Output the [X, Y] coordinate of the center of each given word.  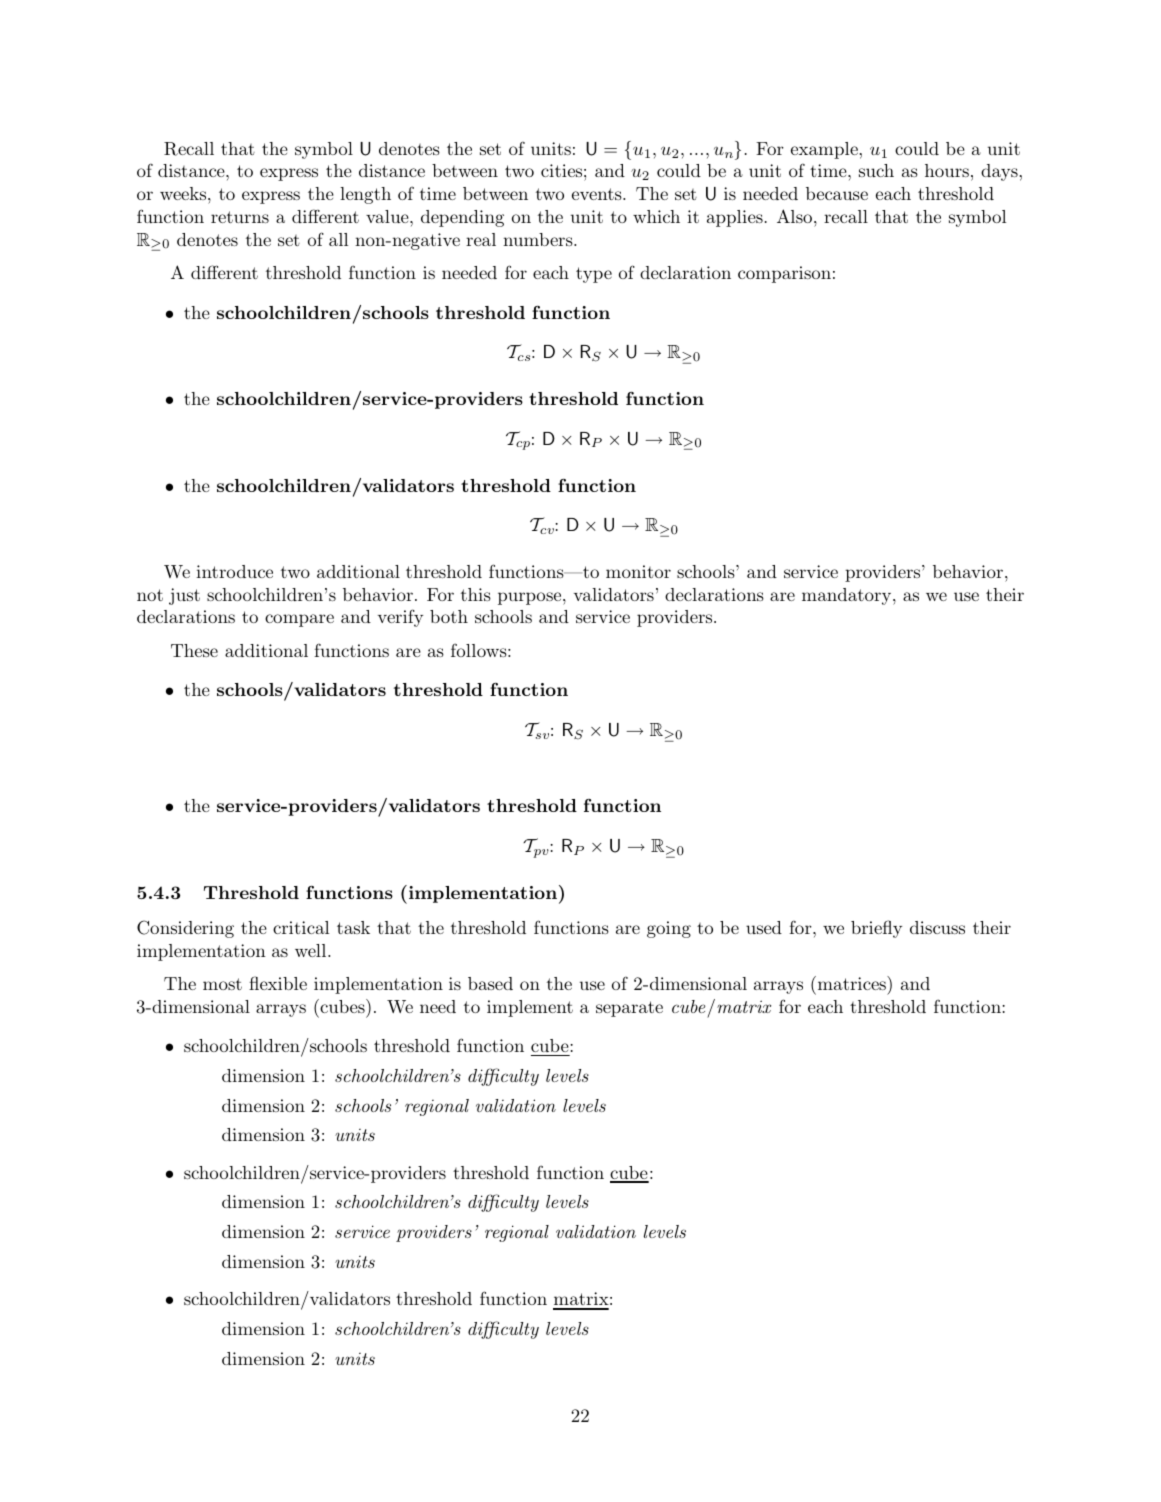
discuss [937, 927]
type [594, 275]
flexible [278, 983]
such [876, 170]
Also [796, 216]
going [669, 929]
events [598, 194]
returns [240, 217]
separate [629, 1009]
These [194, 650]
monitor [638, 571]
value [388, 216]
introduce [234, 571]
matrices [851, 983]
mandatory [848, 596]
